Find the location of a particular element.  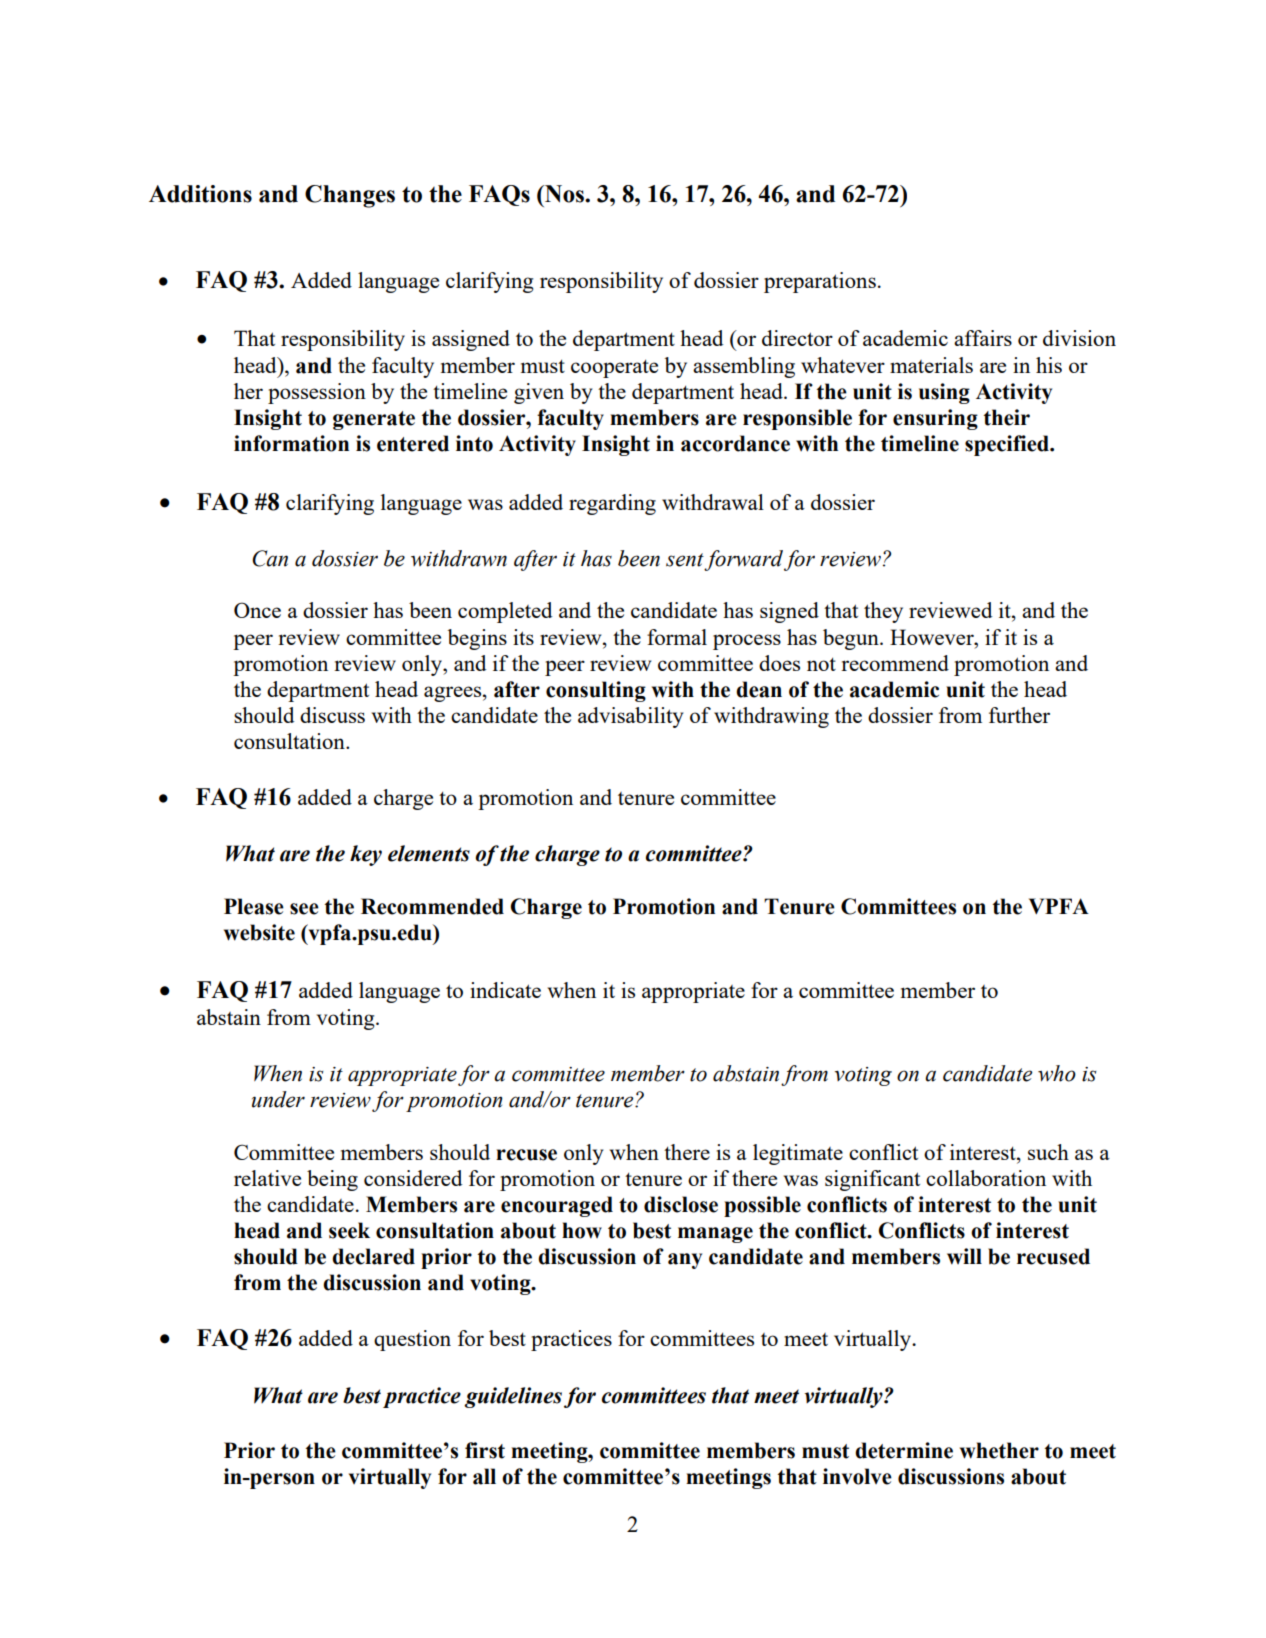

further is located at coordinates (1019, 715).
